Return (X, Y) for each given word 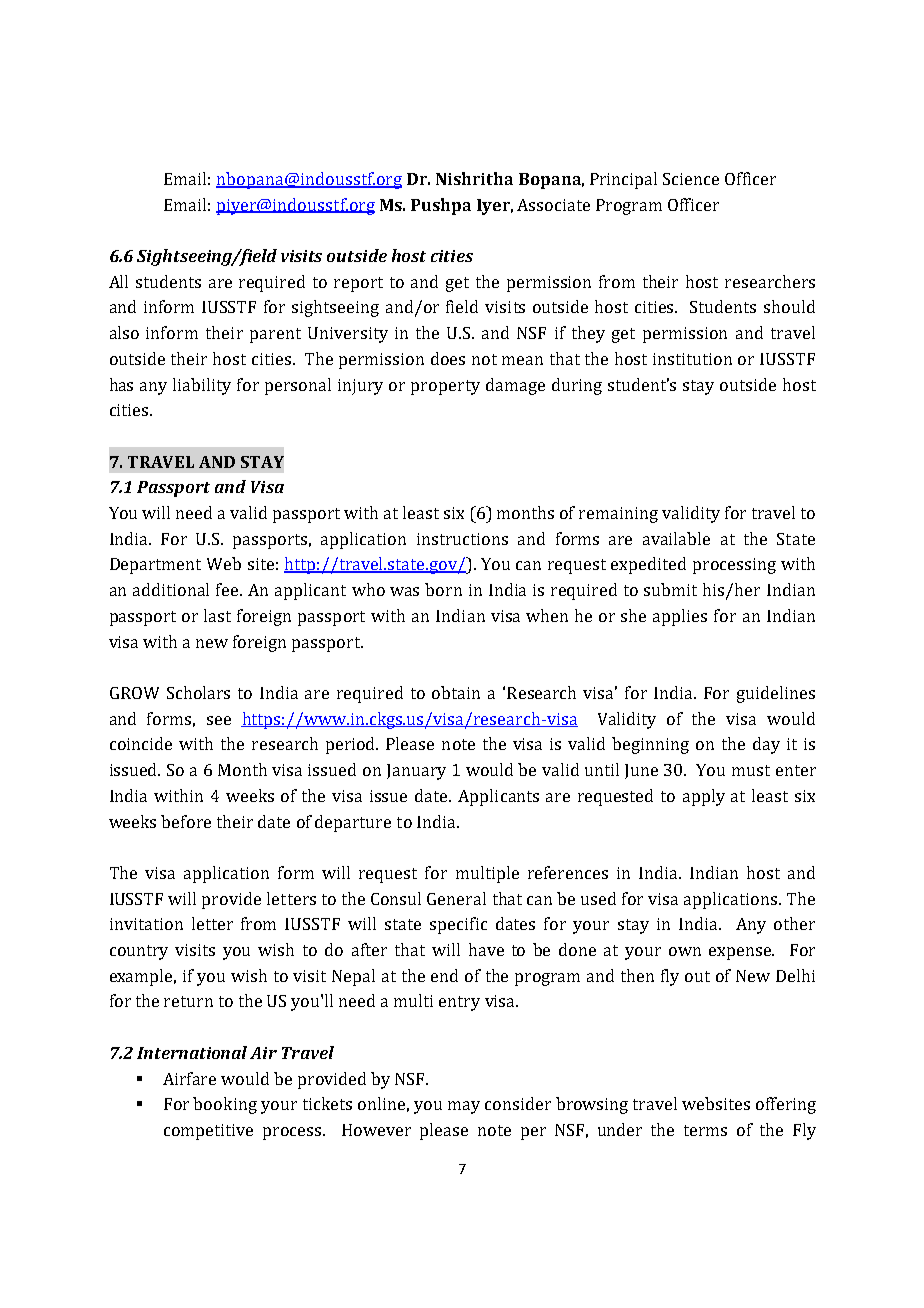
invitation (146, 924)
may (464, 1107)
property (445, 387)
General (456, 898)
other (794, 923)
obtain (456, 692)
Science (691, 179)
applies (680, 617)
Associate (553, 205)
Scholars (198, 692)
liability (202, 386)
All (118, 281)
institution (692, 359)
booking (225, 1105)
